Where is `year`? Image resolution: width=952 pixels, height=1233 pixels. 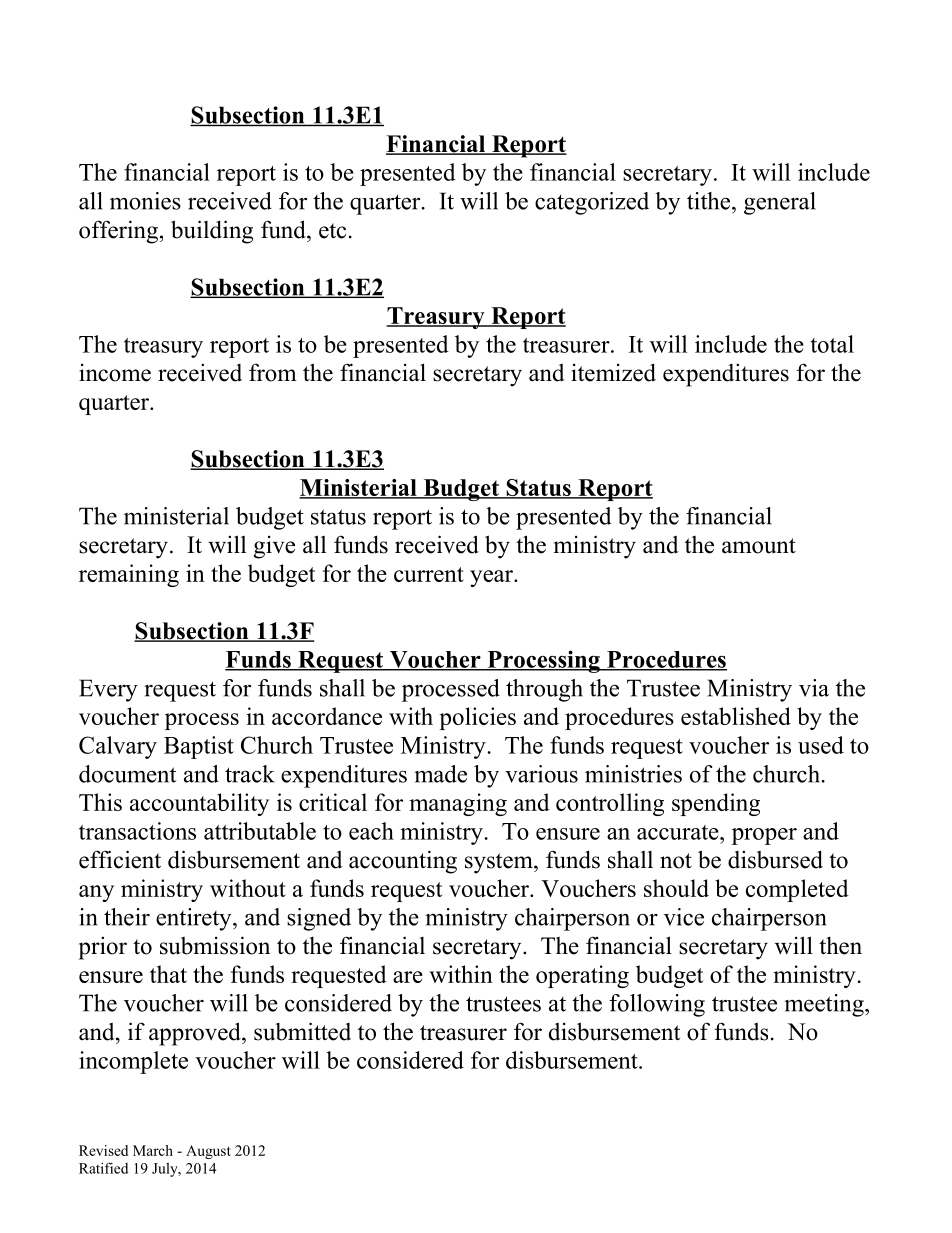
year is located at coordinates (492, 578).
